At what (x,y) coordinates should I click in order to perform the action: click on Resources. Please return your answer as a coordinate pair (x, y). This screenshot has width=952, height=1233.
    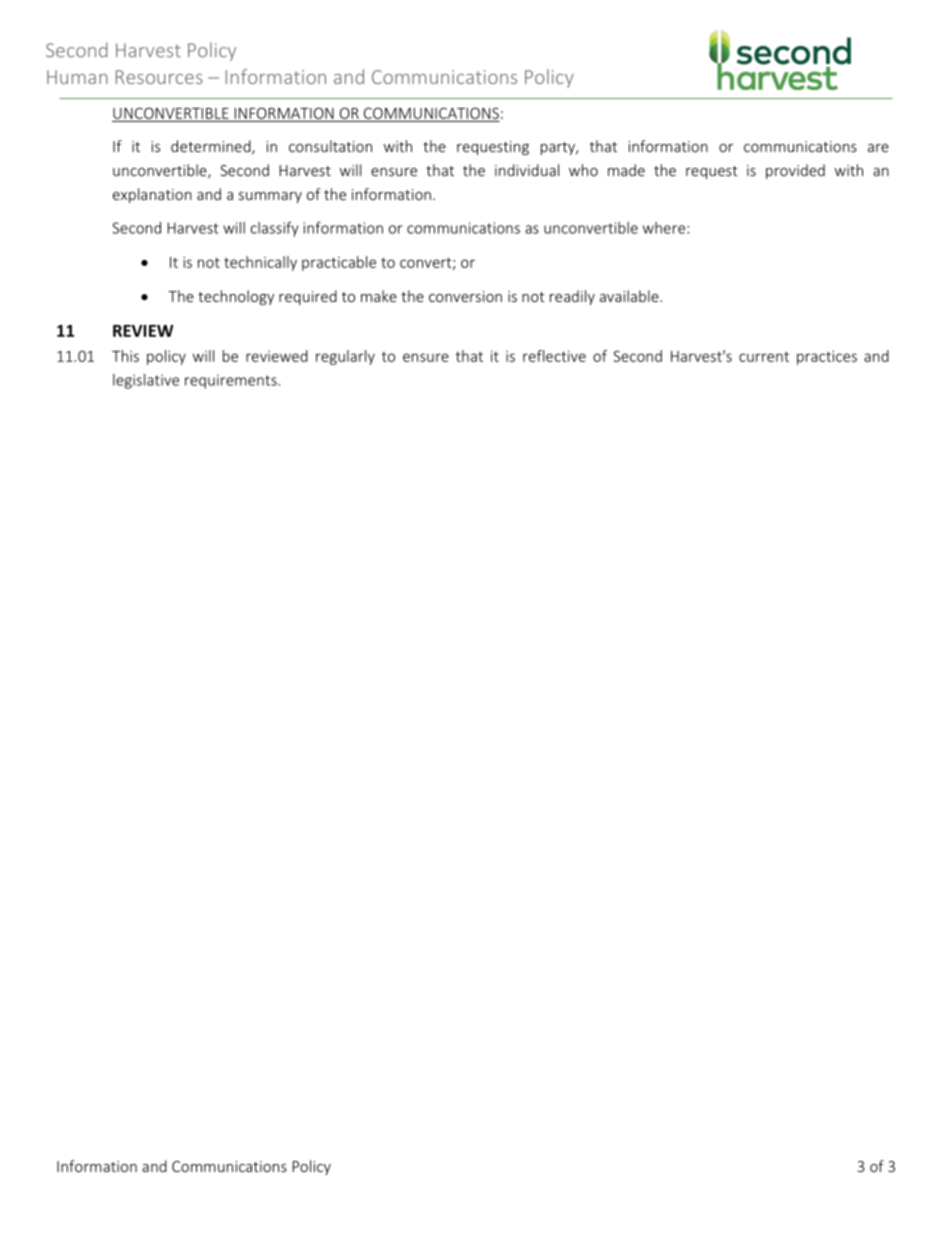
    Looking at the image, I should click on (159, 77).
